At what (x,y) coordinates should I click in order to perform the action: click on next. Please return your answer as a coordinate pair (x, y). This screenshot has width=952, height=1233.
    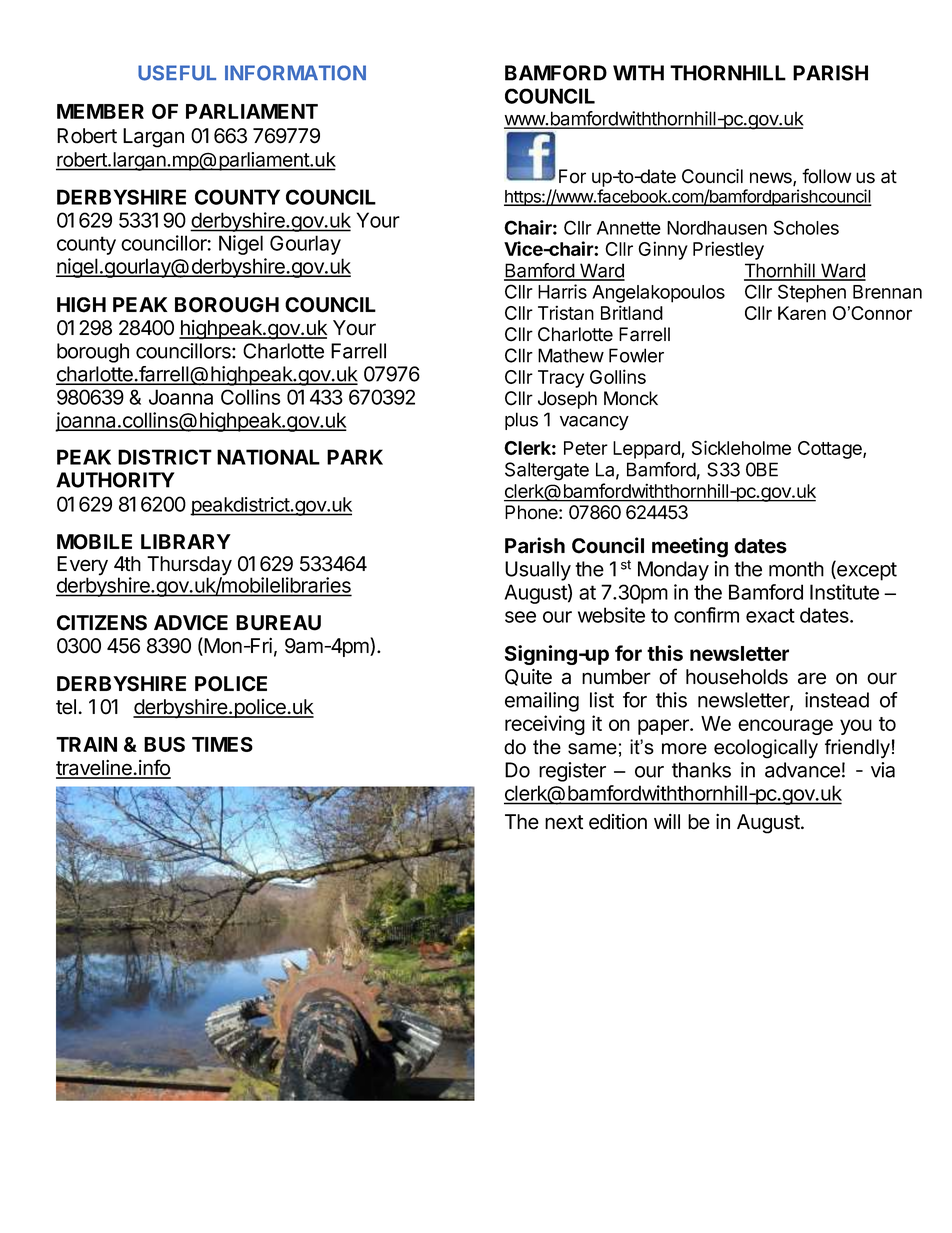
    Looking at the image, I should click on (564, 822).
